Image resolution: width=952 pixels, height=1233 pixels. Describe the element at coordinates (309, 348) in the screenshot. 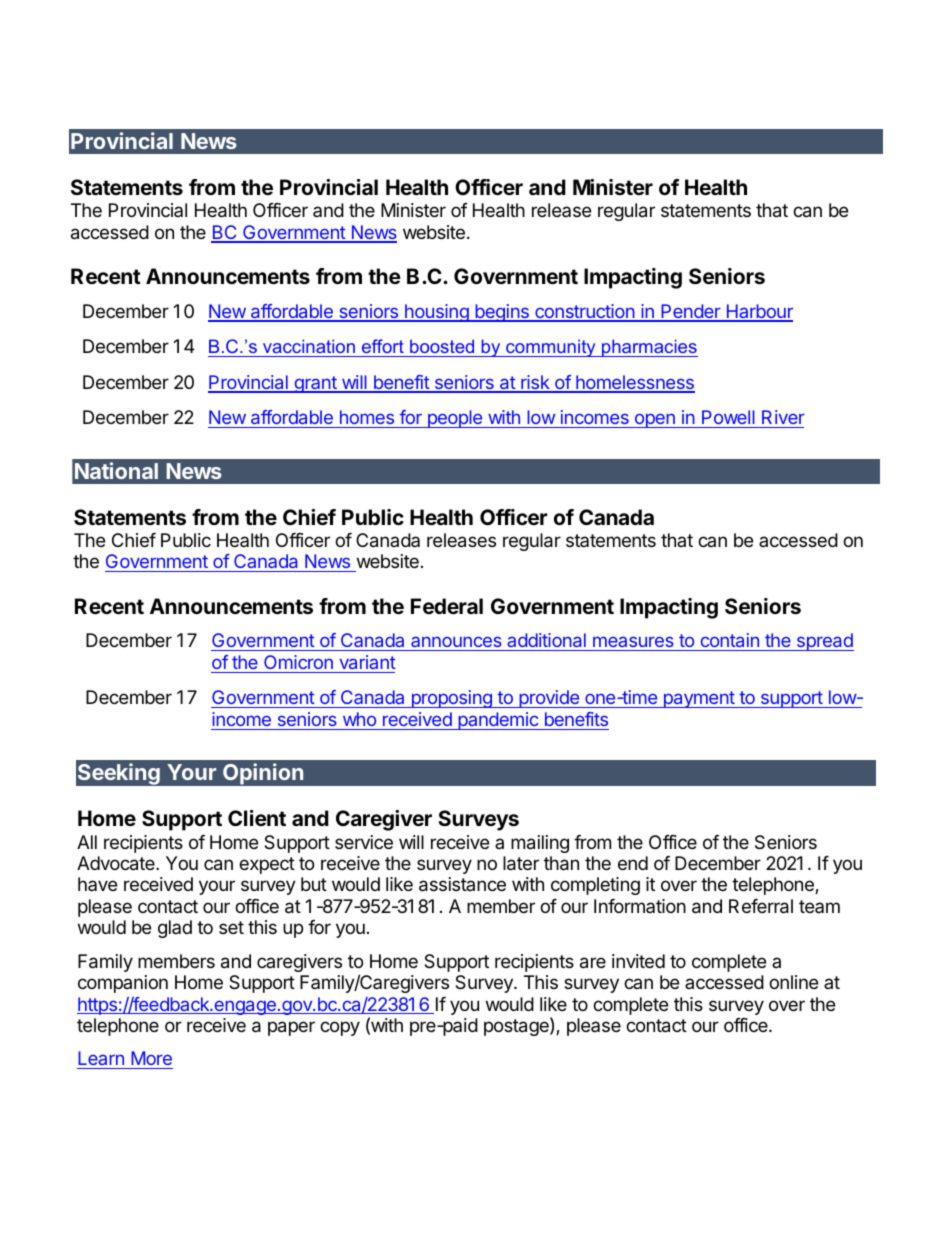

I see `vaccination` at that location.
